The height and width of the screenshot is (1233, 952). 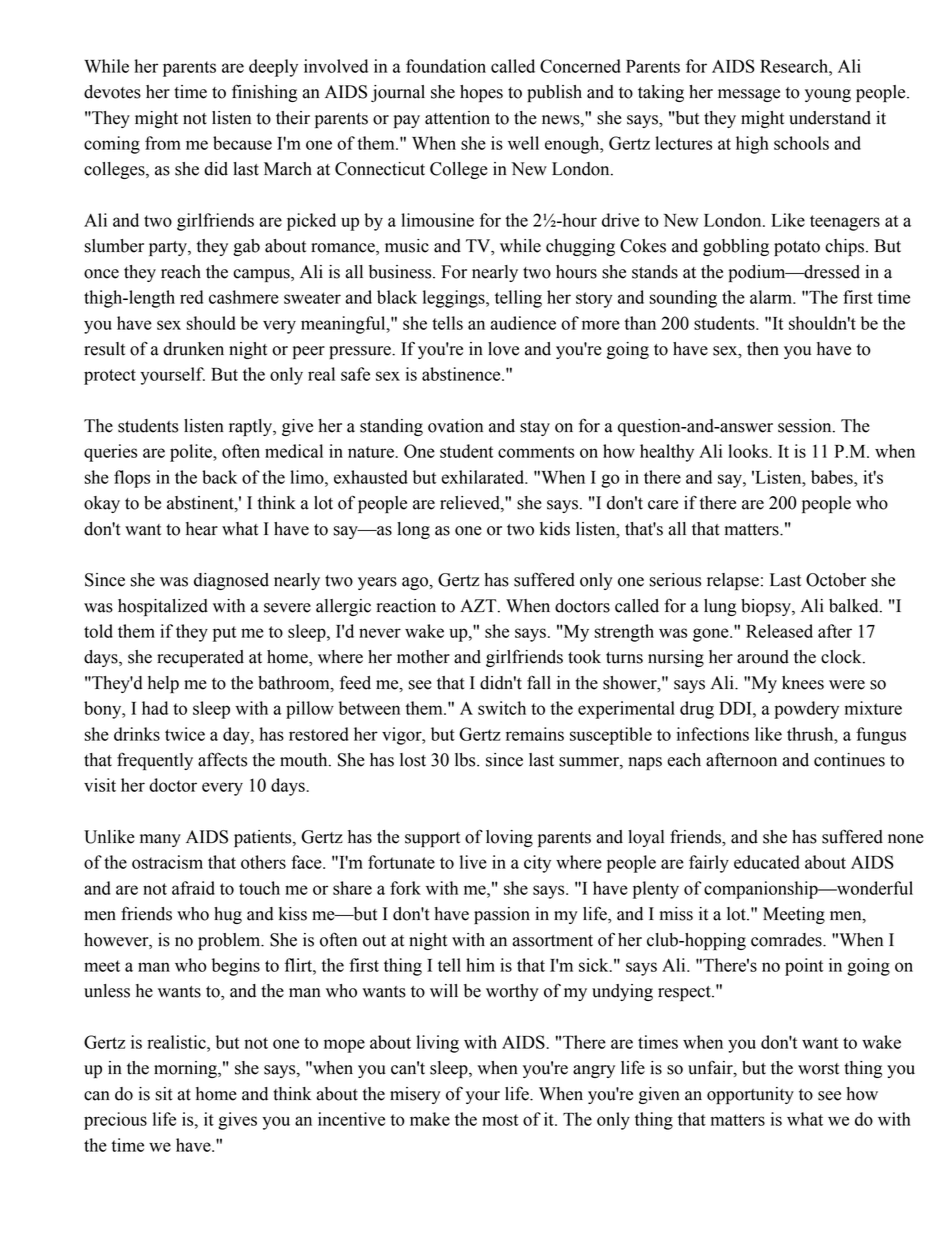 I want to click on morning, so click(x=186, y=1069).
